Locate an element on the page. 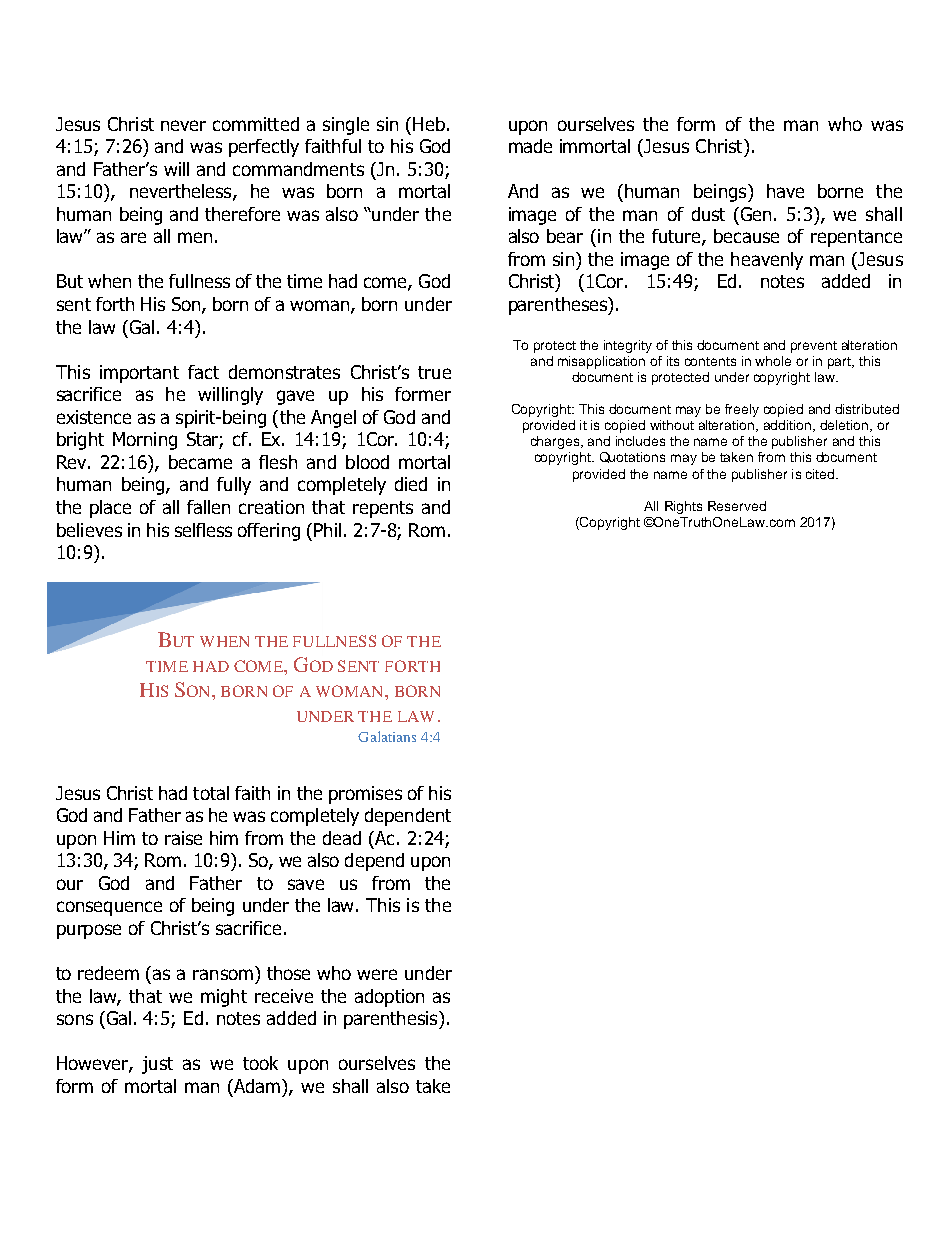 This document has height=1233, width=952. parenthesis is located at coordinates (392, 1020).
